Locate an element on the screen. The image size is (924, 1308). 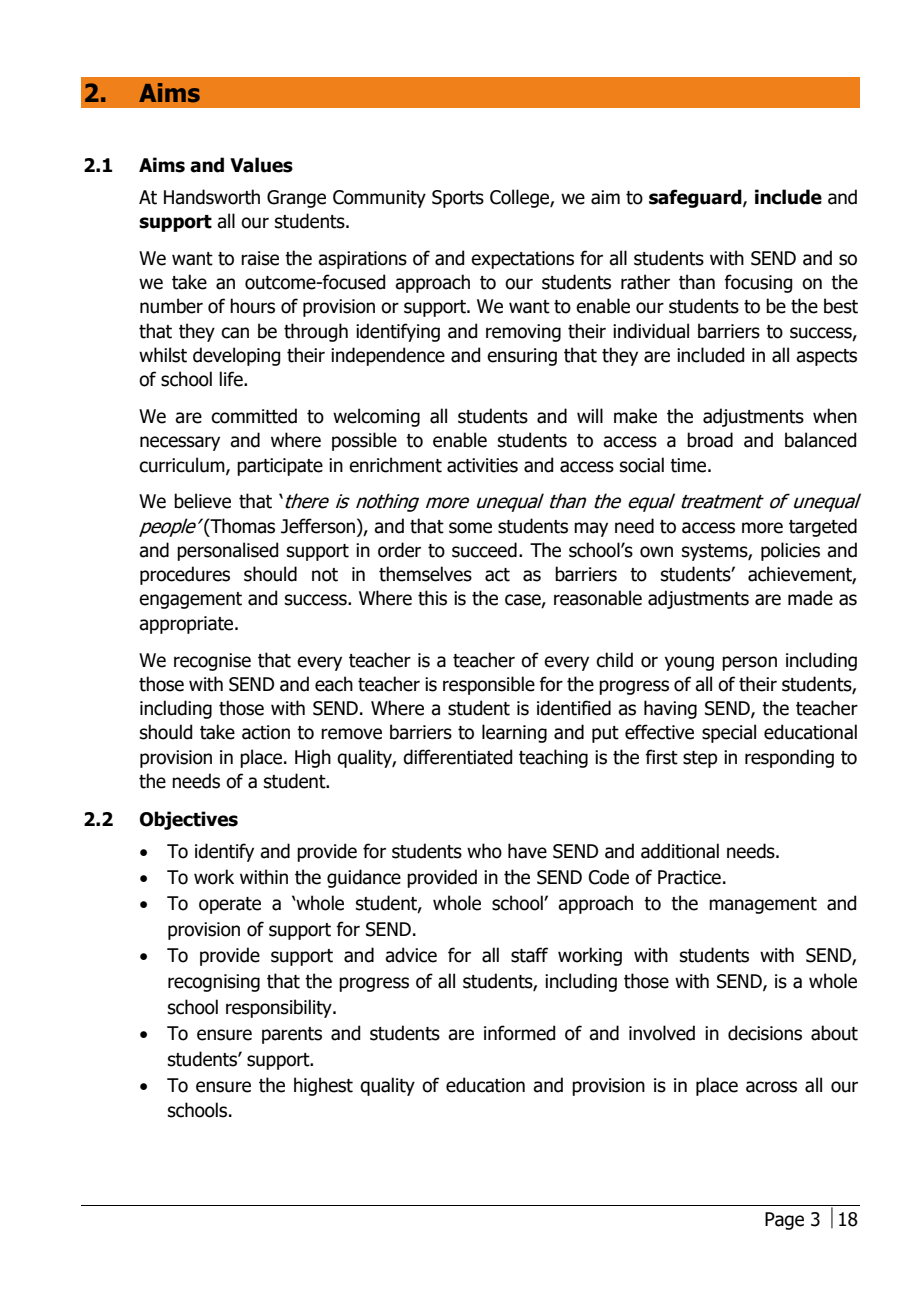
Values is located at coordinates (261, 165).
